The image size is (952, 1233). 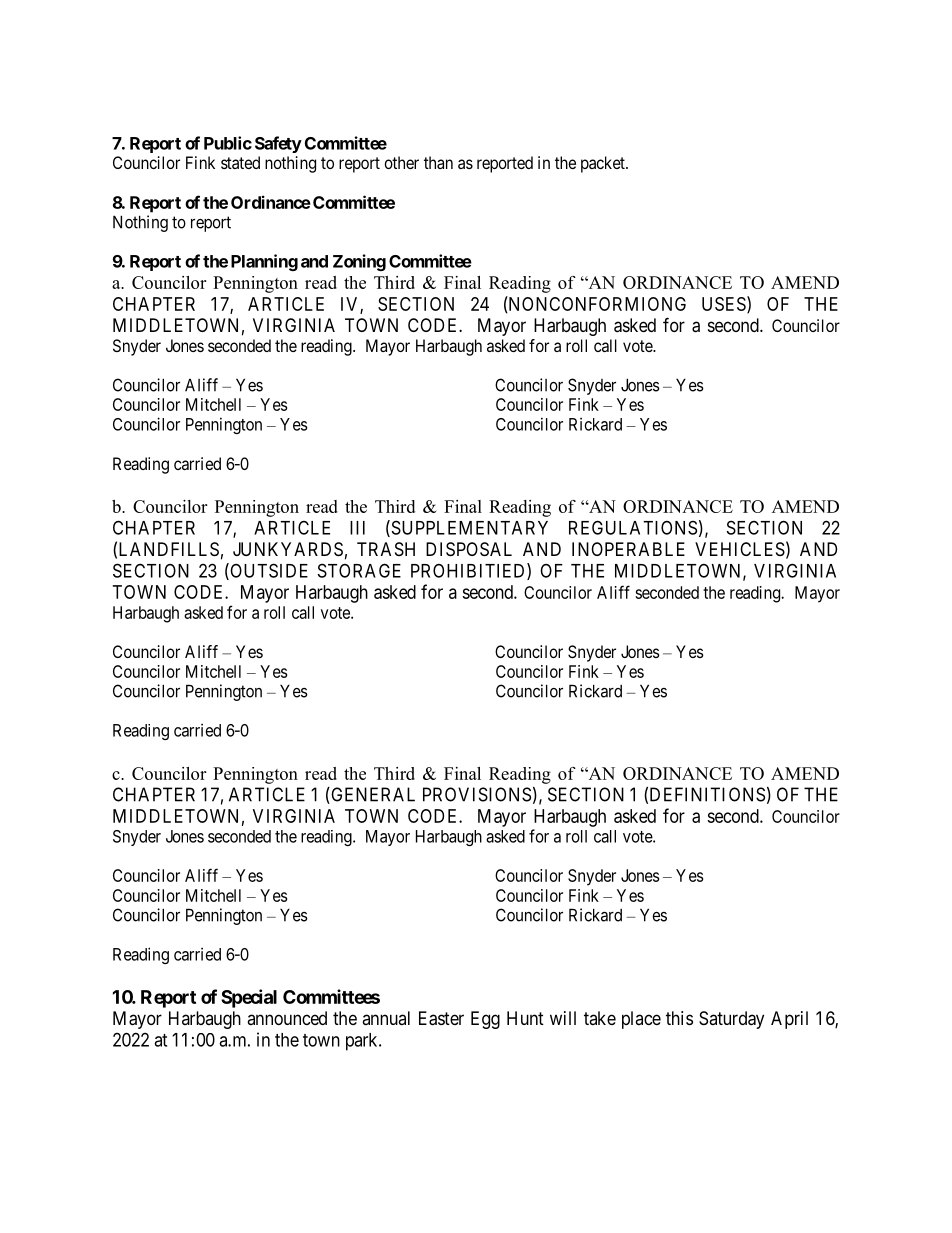 What do you see at coordinates (469, 549) in the document?
I see `DISPOSAL` at bounding box center [469, 549].
